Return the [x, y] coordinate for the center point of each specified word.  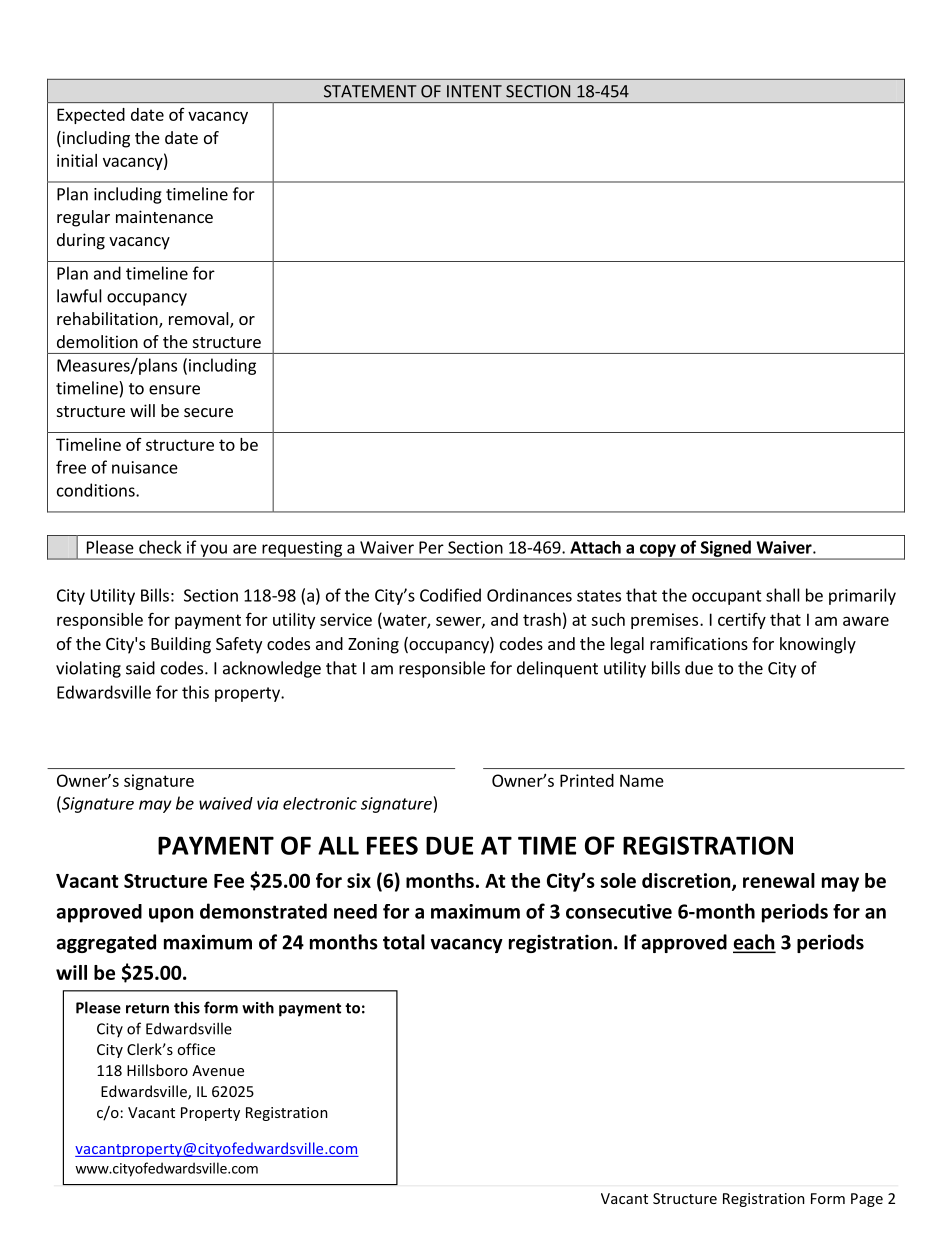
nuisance [145, 467]
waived [226, 803]
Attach [595, 547]
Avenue [218, 1070]
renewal [779, 880]
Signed [725, 549]
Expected [91, 116]
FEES [392, 845]
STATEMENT [370, 91]
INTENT [474, 91]
